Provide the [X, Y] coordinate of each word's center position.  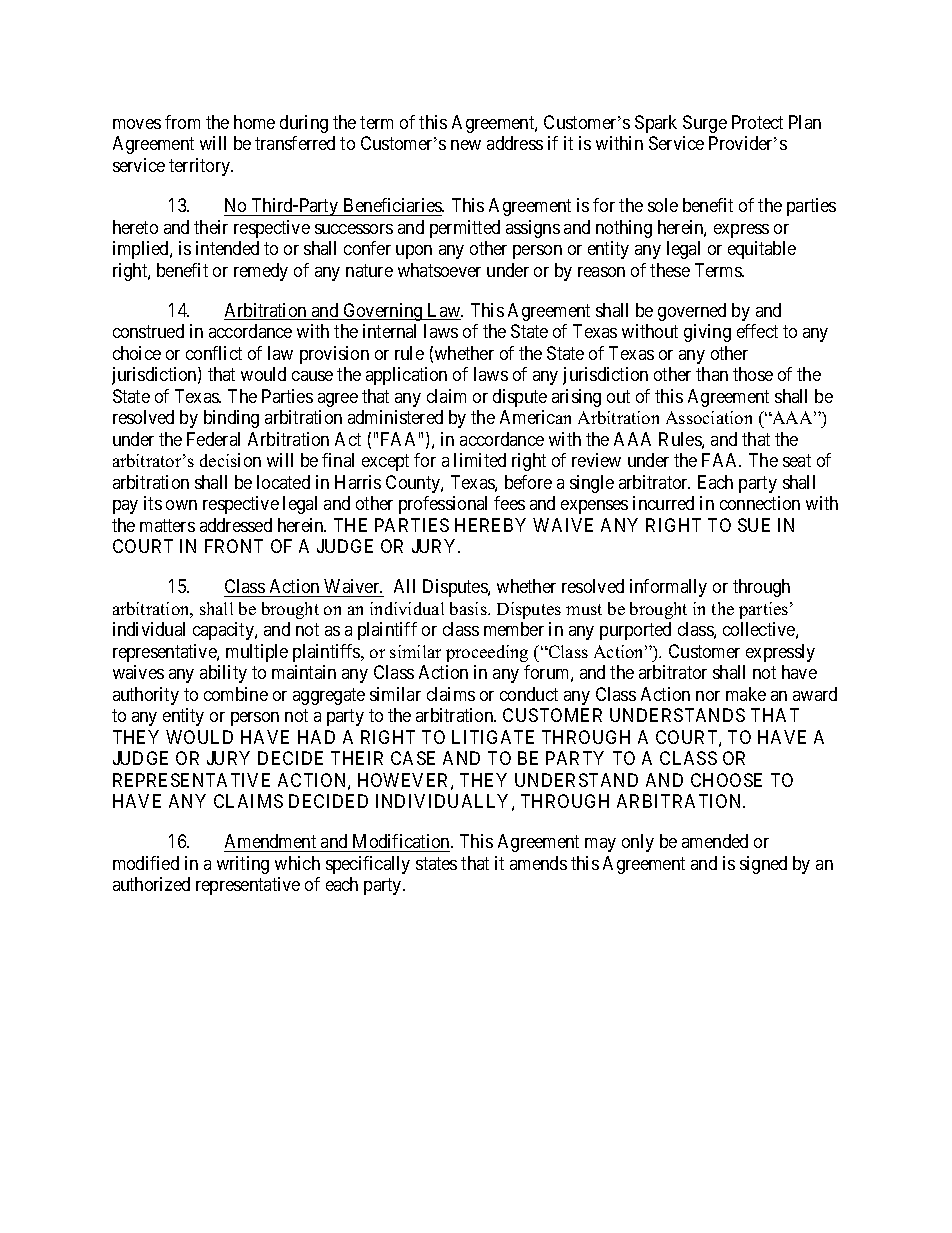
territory [201, 167]
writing [243, 865]
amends [538, 863]
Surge [705, 124]
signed [763, 865]
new [466, 145]
